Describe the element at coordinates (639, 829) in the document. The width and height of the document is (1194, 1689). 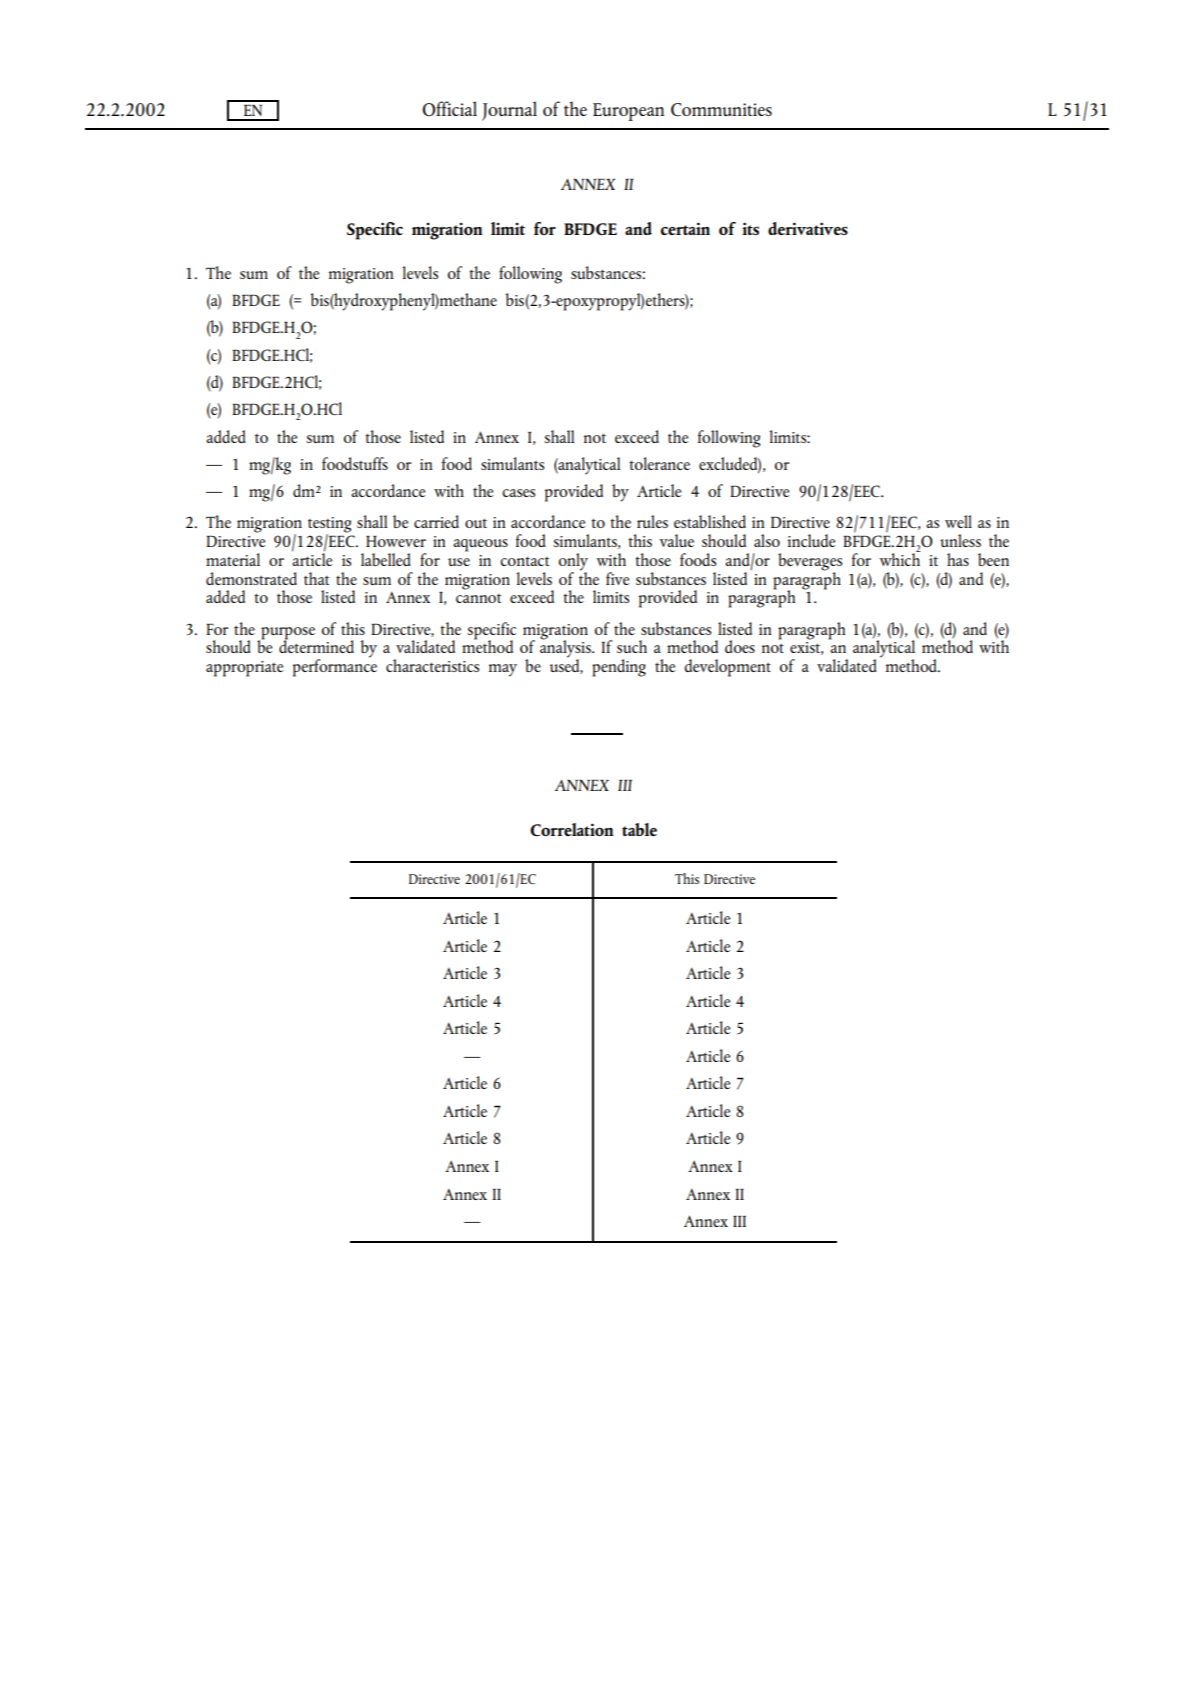
I see `table` at that location.
